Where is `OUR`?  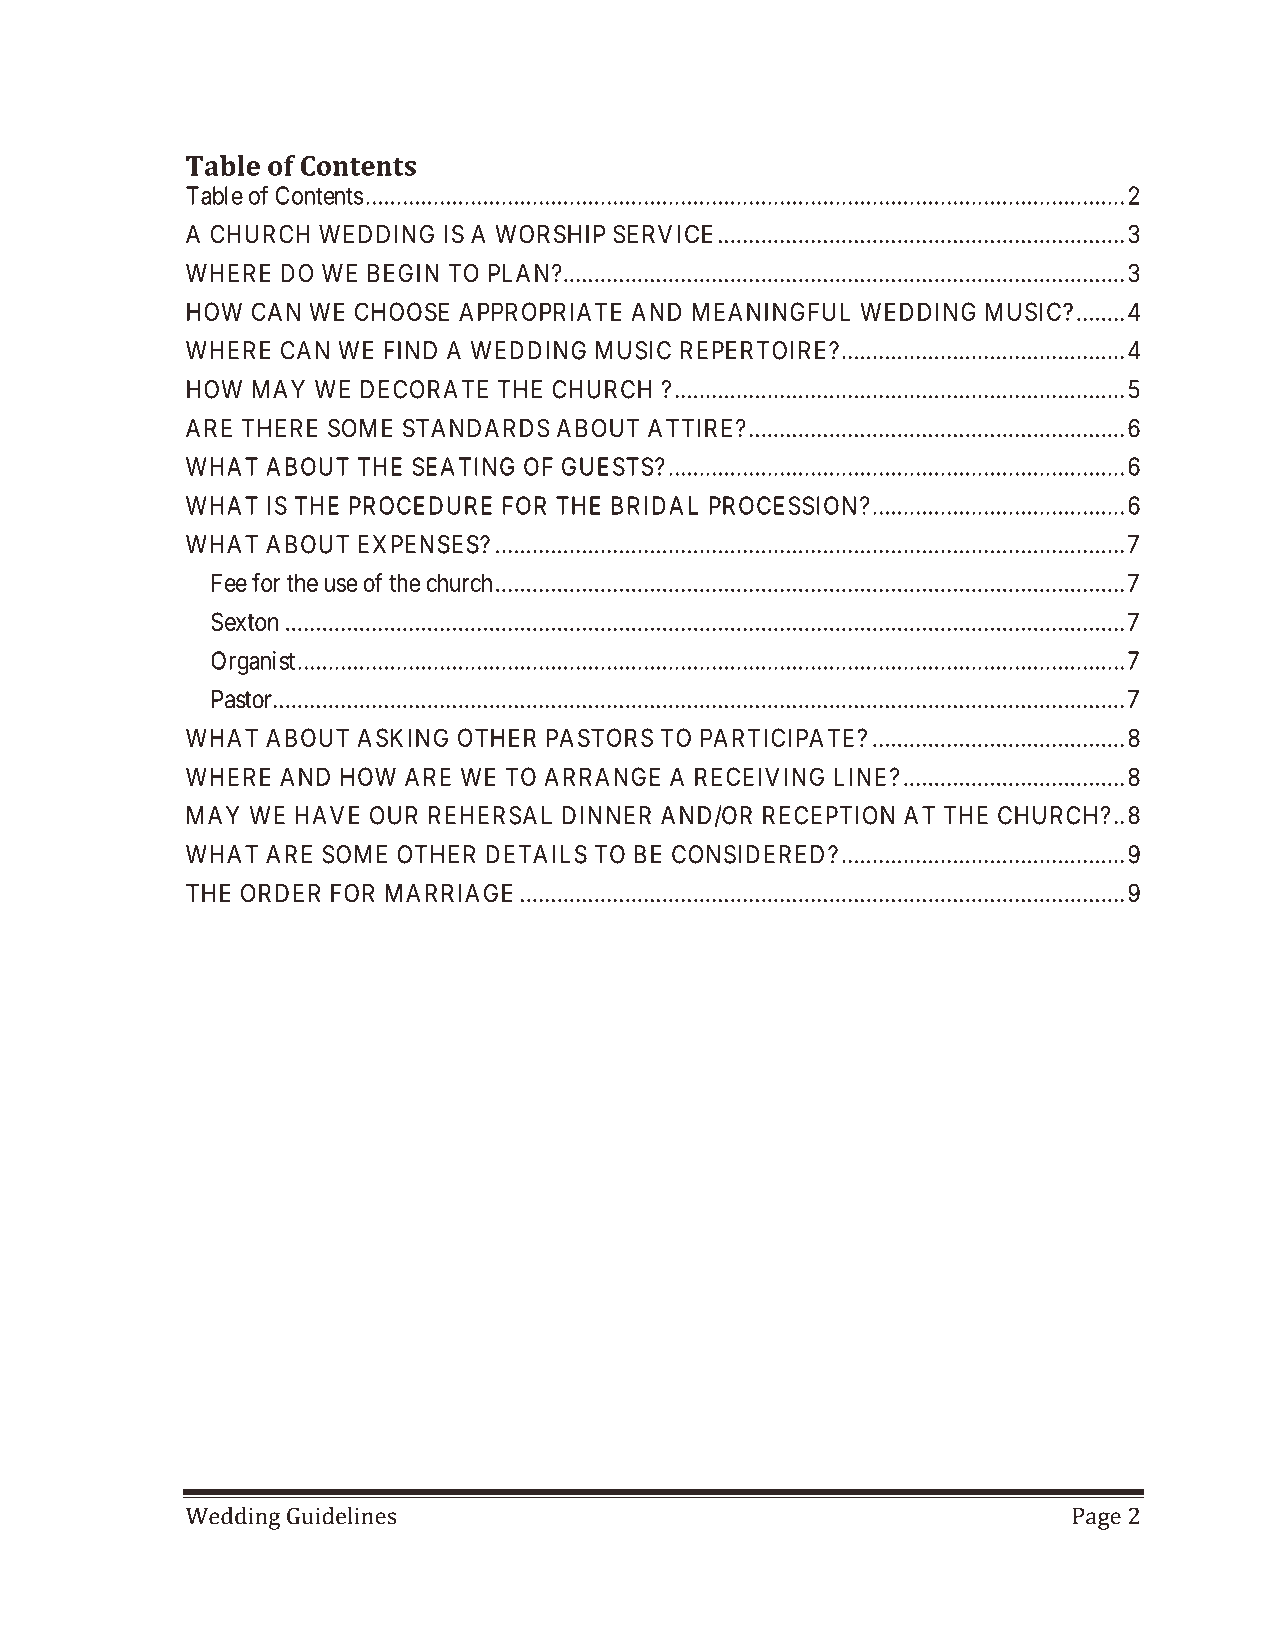
OUR is located at coordinates (394, 815).
